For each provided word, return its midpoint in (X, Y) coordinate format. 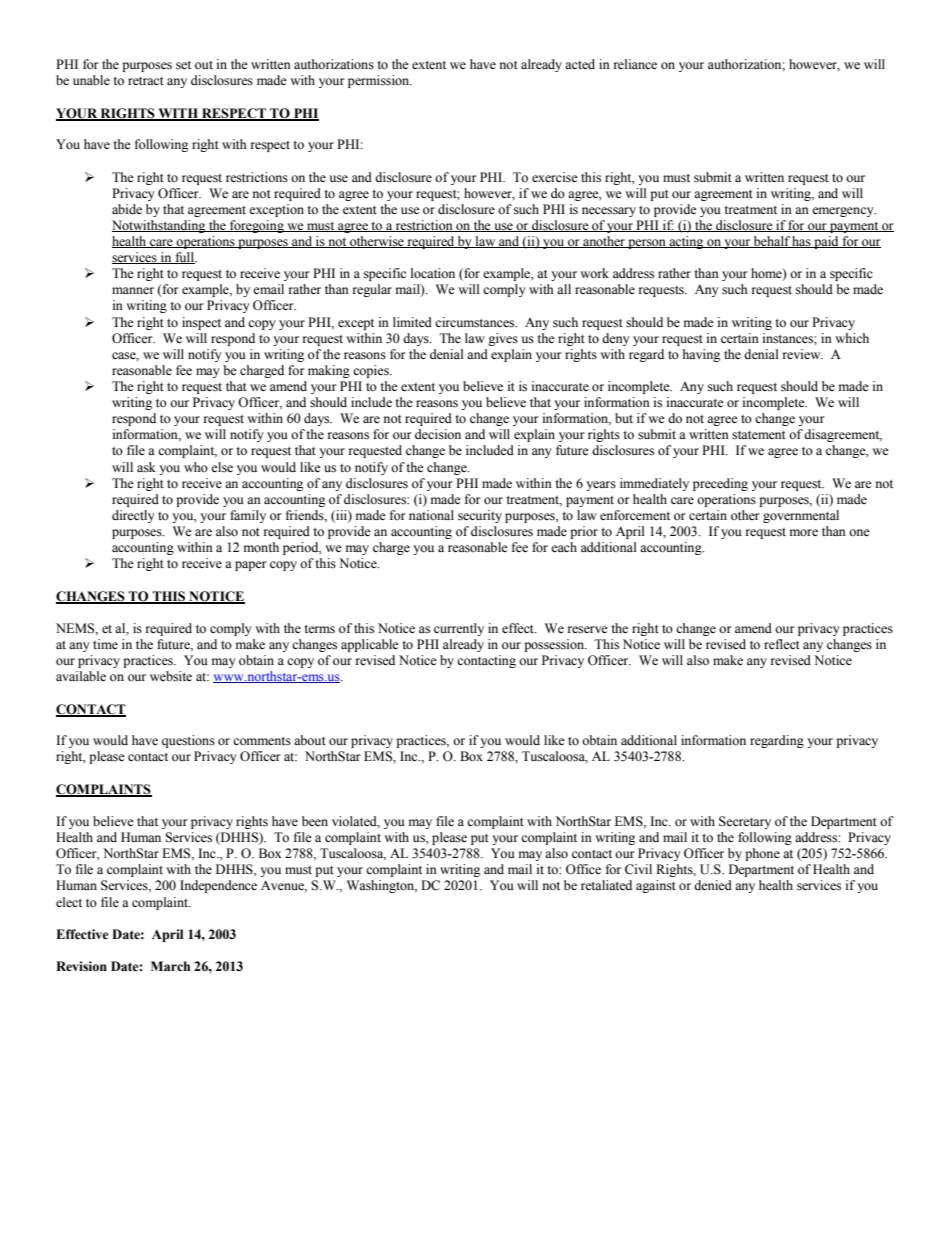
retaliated (606, 885)
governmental (801, 516)
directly (133, 516)
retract (146, 81)
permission (380, 81)
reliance (635, 64)
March (170, 966)
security (480, 516)
